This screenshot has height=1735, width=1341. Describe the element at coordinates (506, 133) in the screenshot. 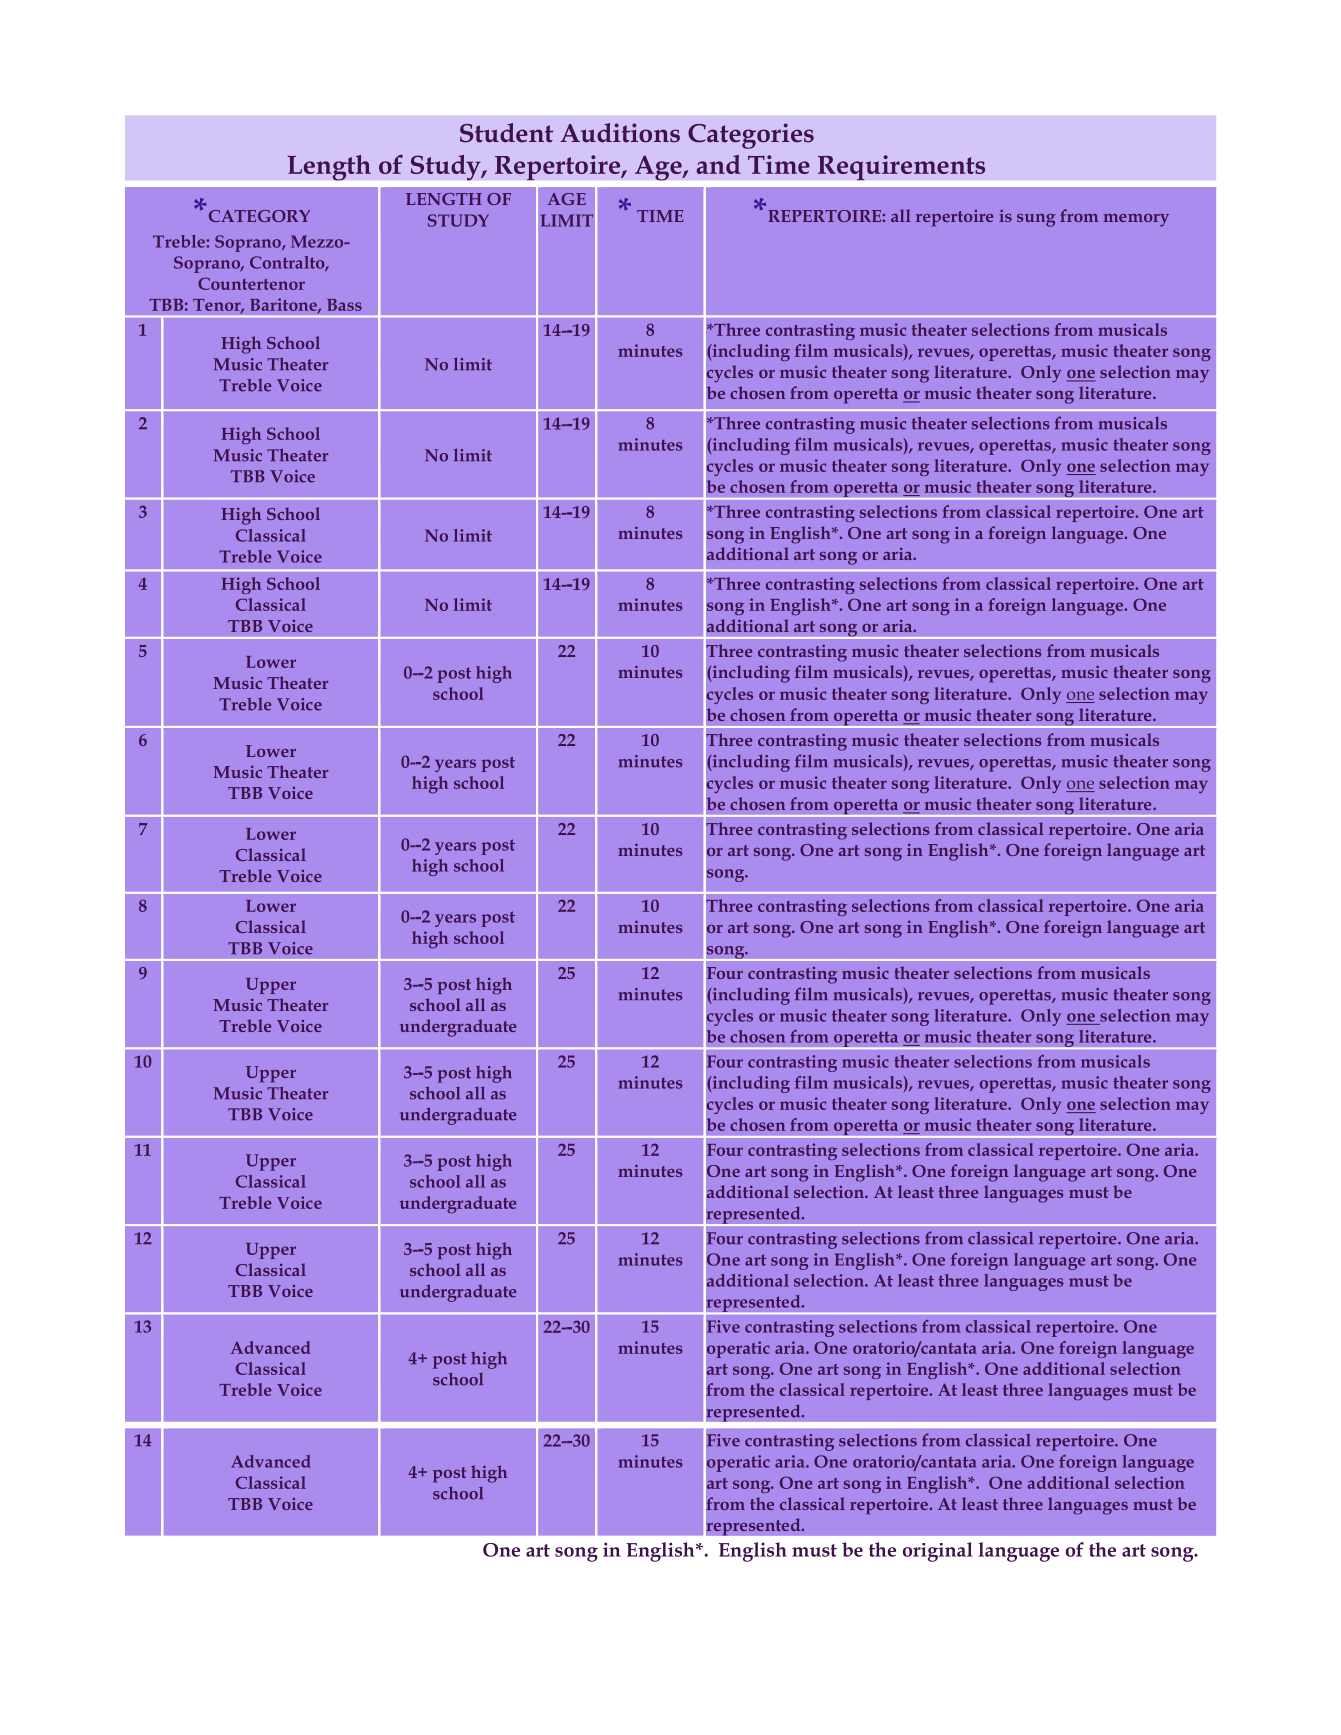

I see `Student` at that location.
